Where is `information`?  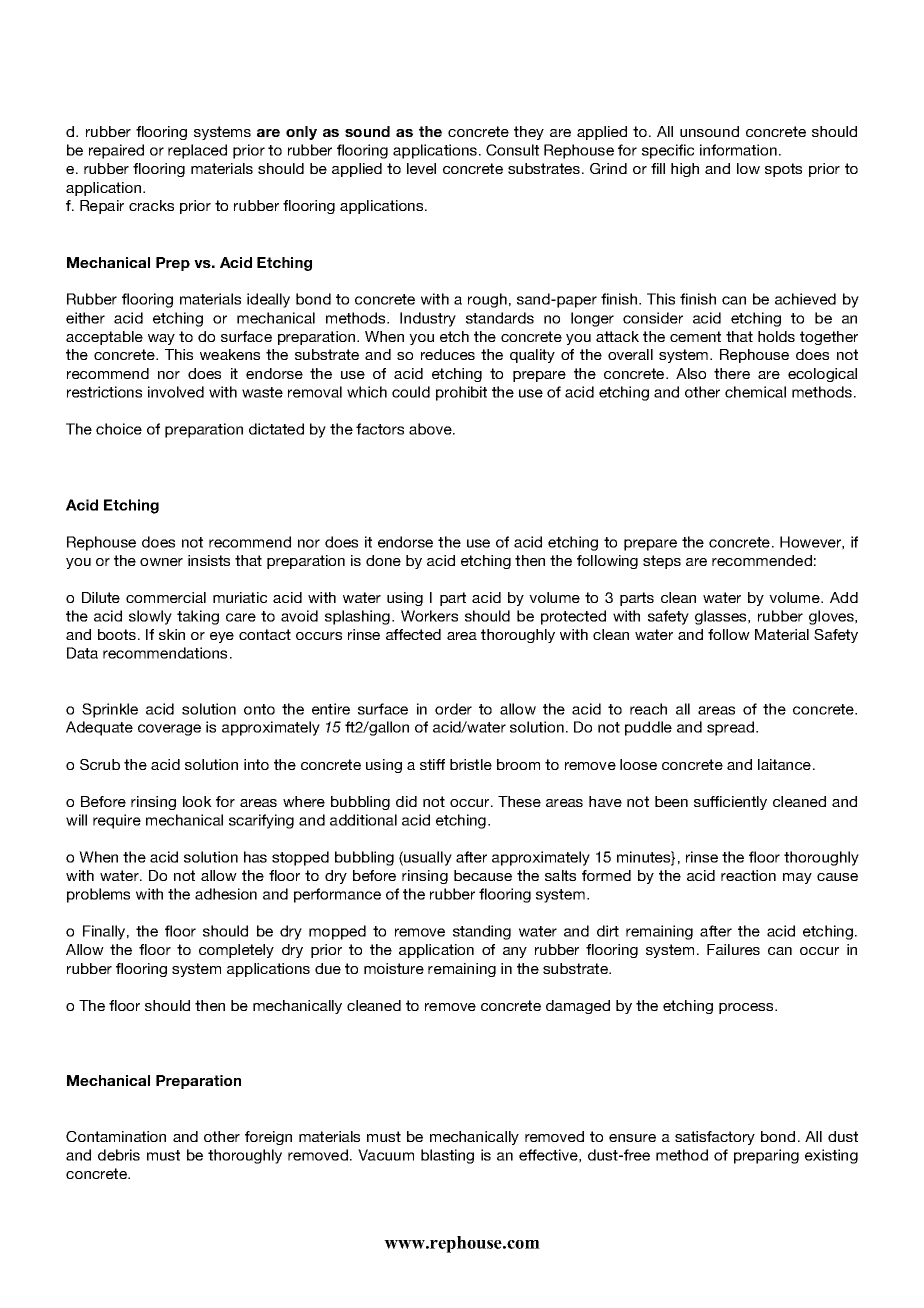
information is located at coordinates (738, 150).
